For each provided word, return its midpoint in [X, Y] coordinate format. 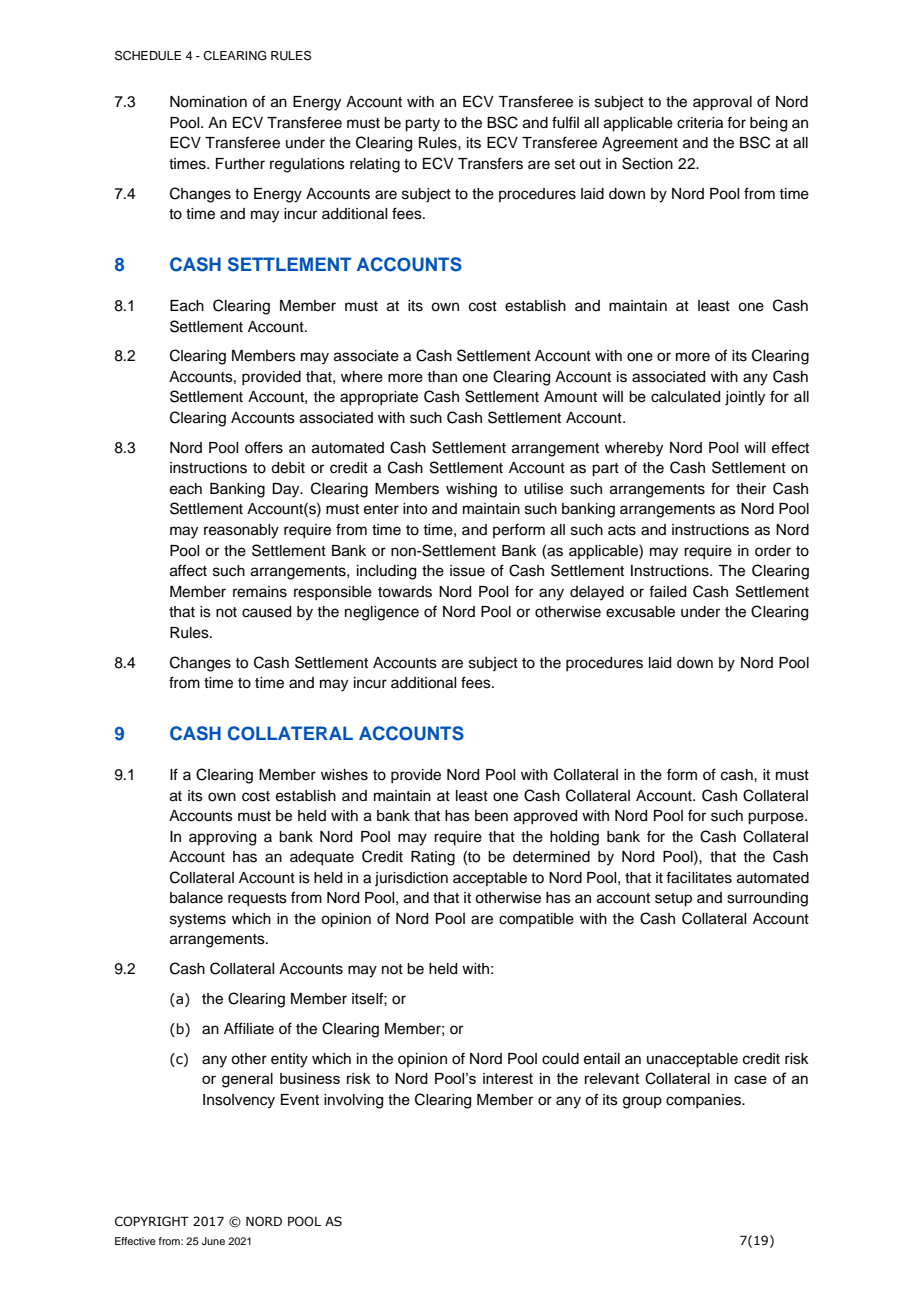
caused [266, 612]
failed [667, 591]
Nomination [208, 102]
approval [722, 103]
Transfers [490, 163]
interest [508, 1078]
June [213, 1241]
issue [467, 571]
